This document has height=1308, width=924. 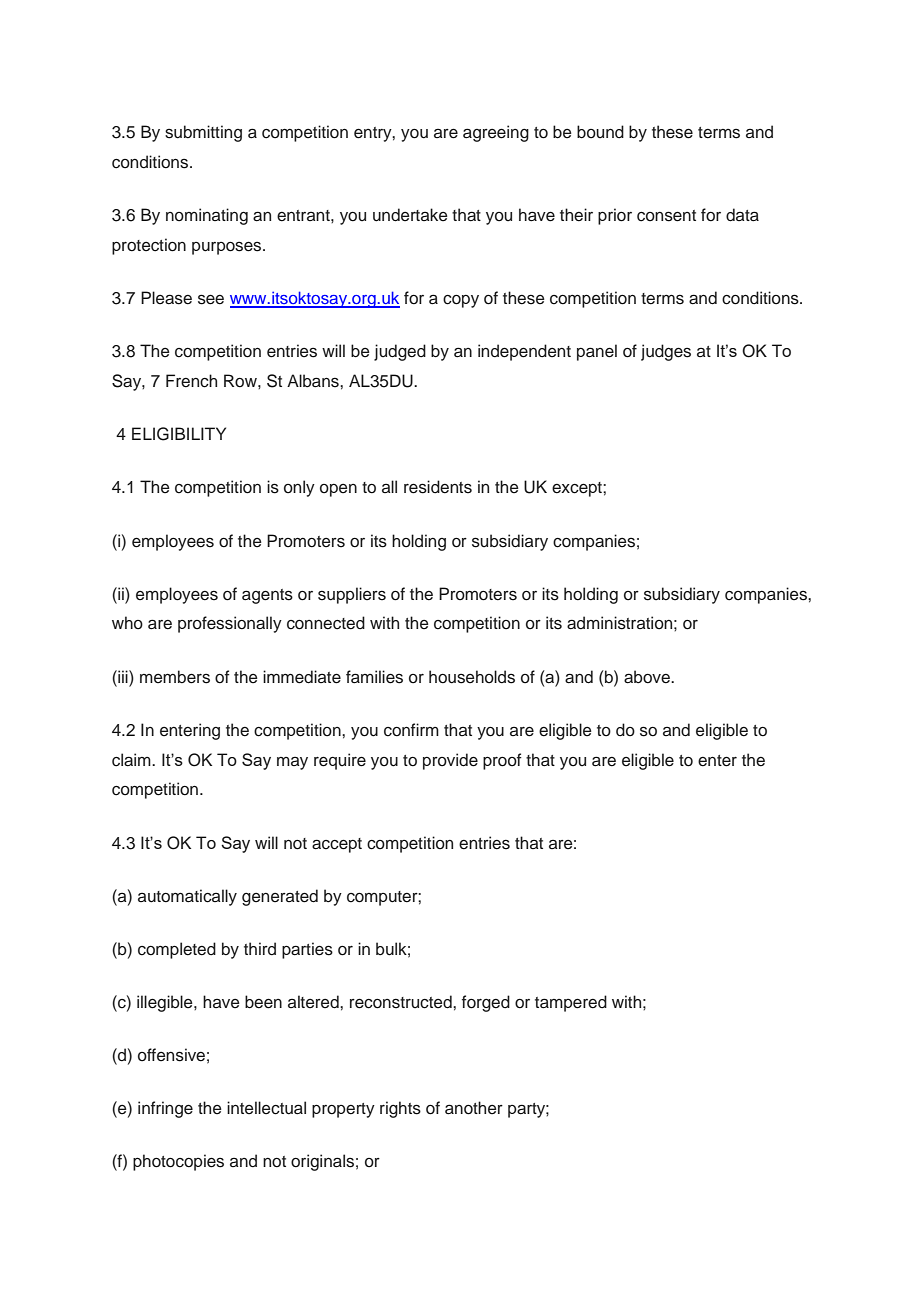 I want to click on except, so click(x=578, y=489).
